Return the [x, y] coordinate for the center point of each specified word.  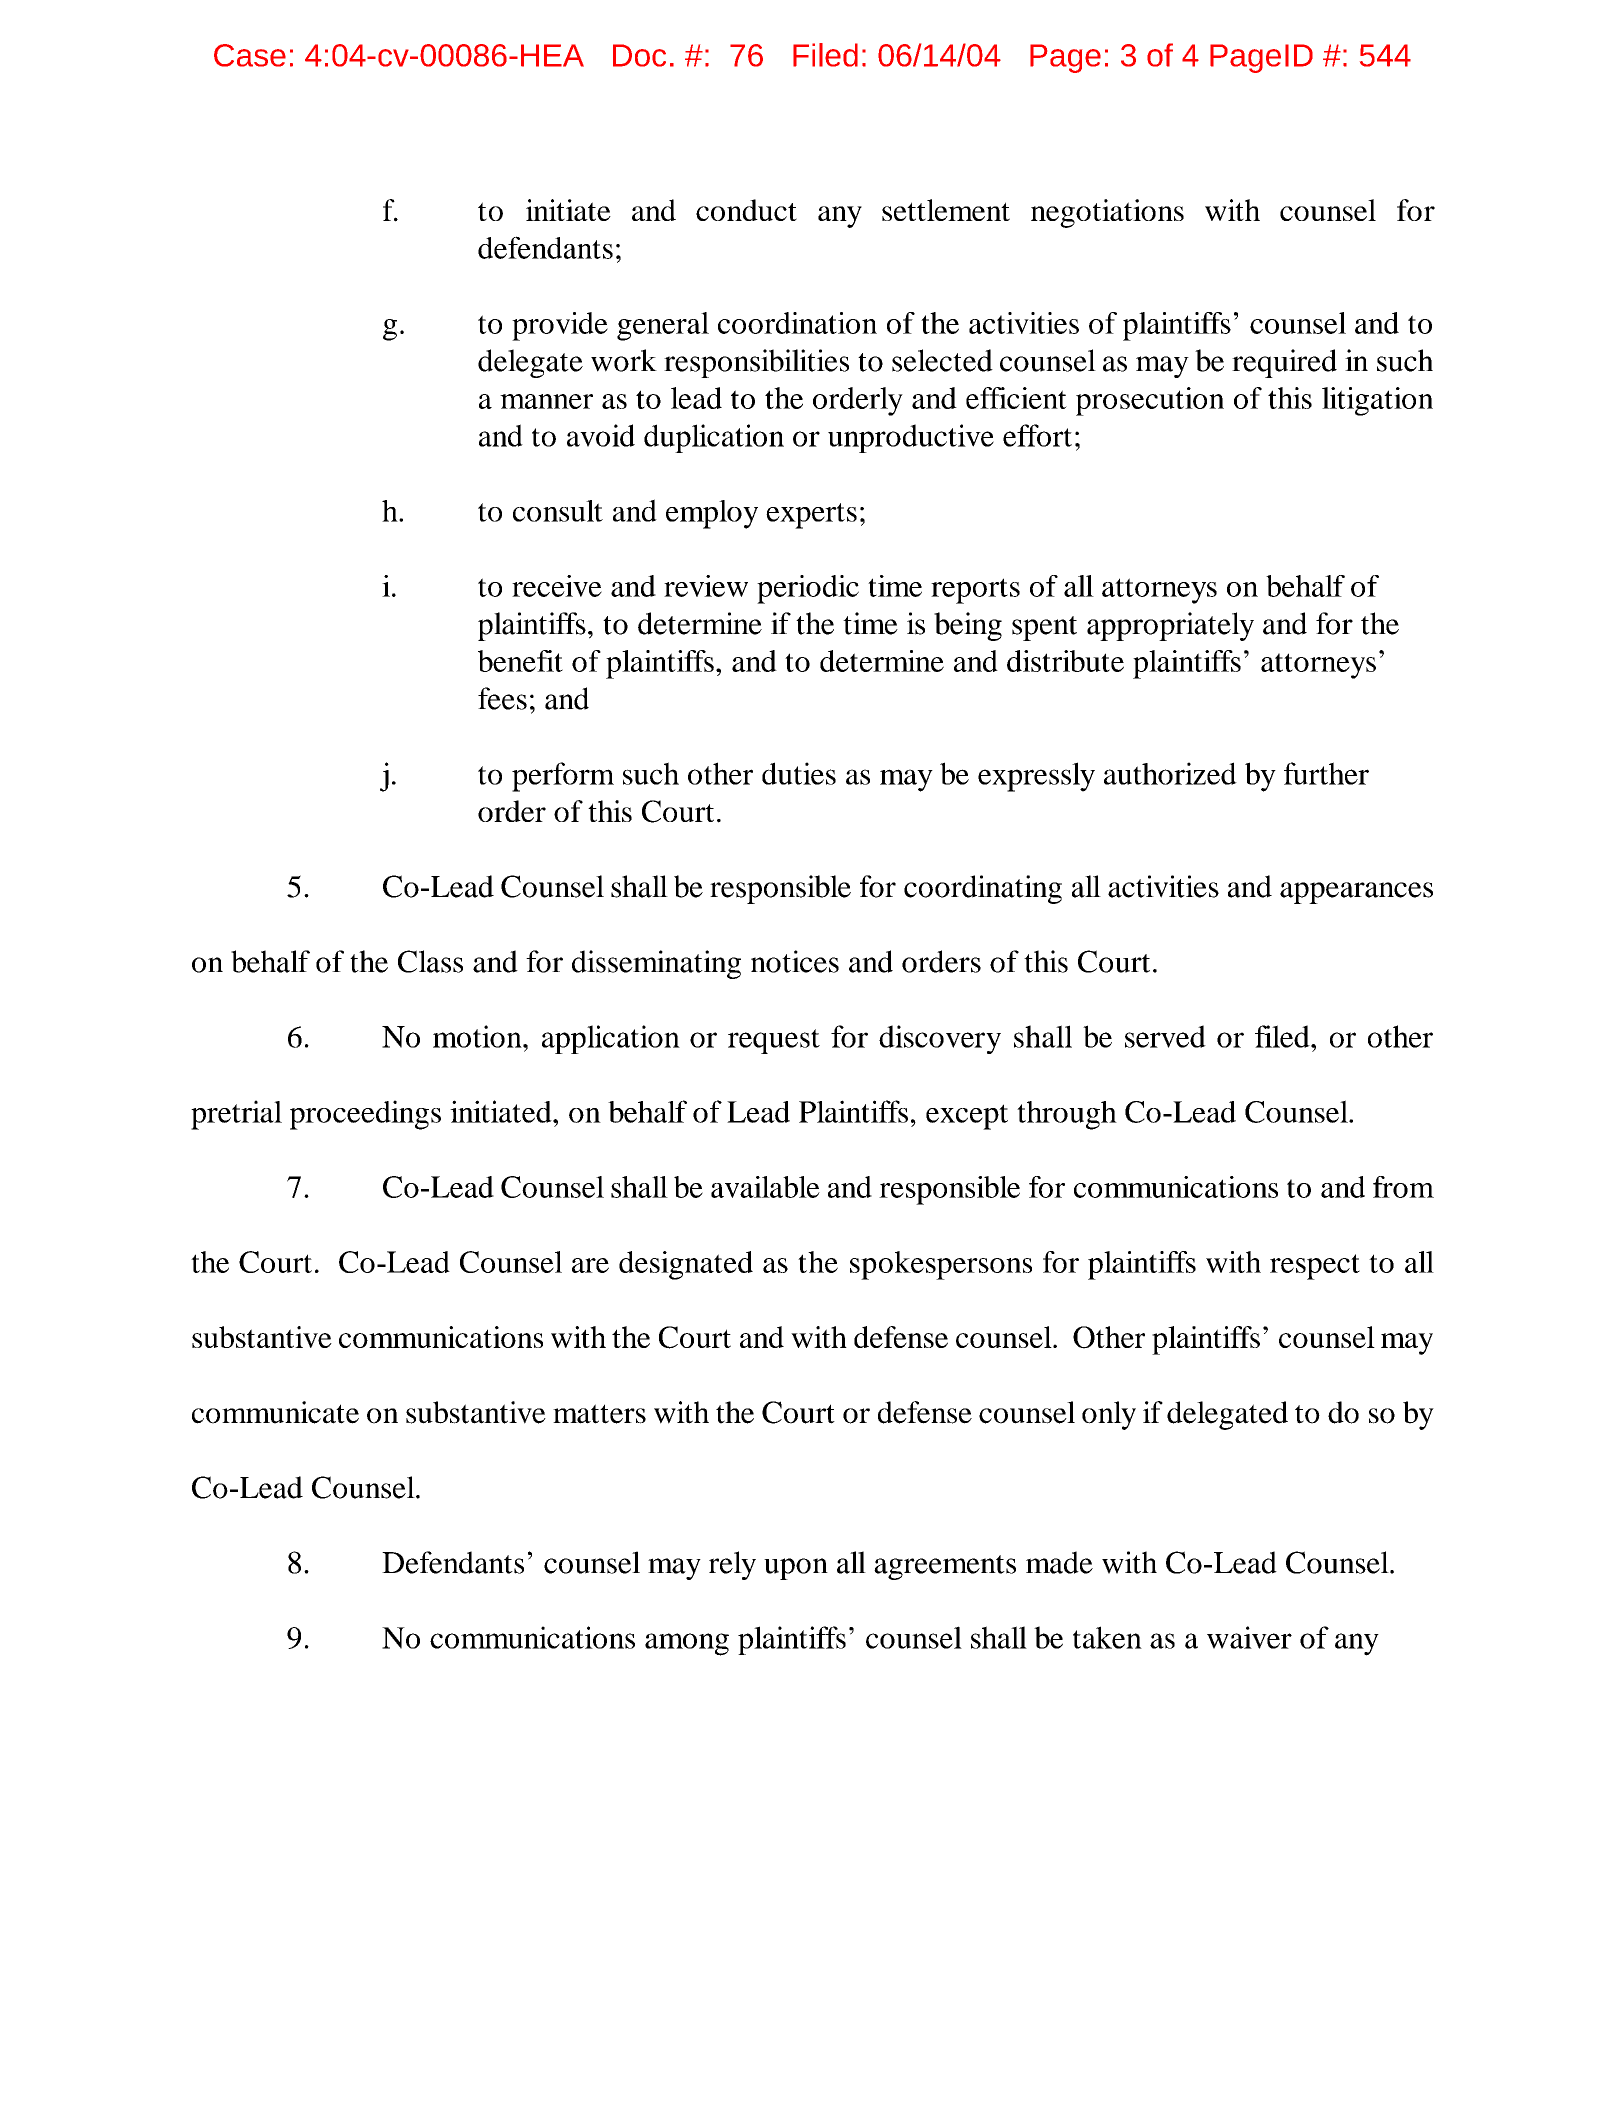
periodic [808, 589]
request [774, 1041]
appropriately [1170, 626]
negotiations [1107, 213]
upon [796, 1569]
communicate [275, 1412]
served [1165, 1036]
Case [250, 55]
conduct [746, 210]
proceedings [365, 1115]
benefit [520, 661]
